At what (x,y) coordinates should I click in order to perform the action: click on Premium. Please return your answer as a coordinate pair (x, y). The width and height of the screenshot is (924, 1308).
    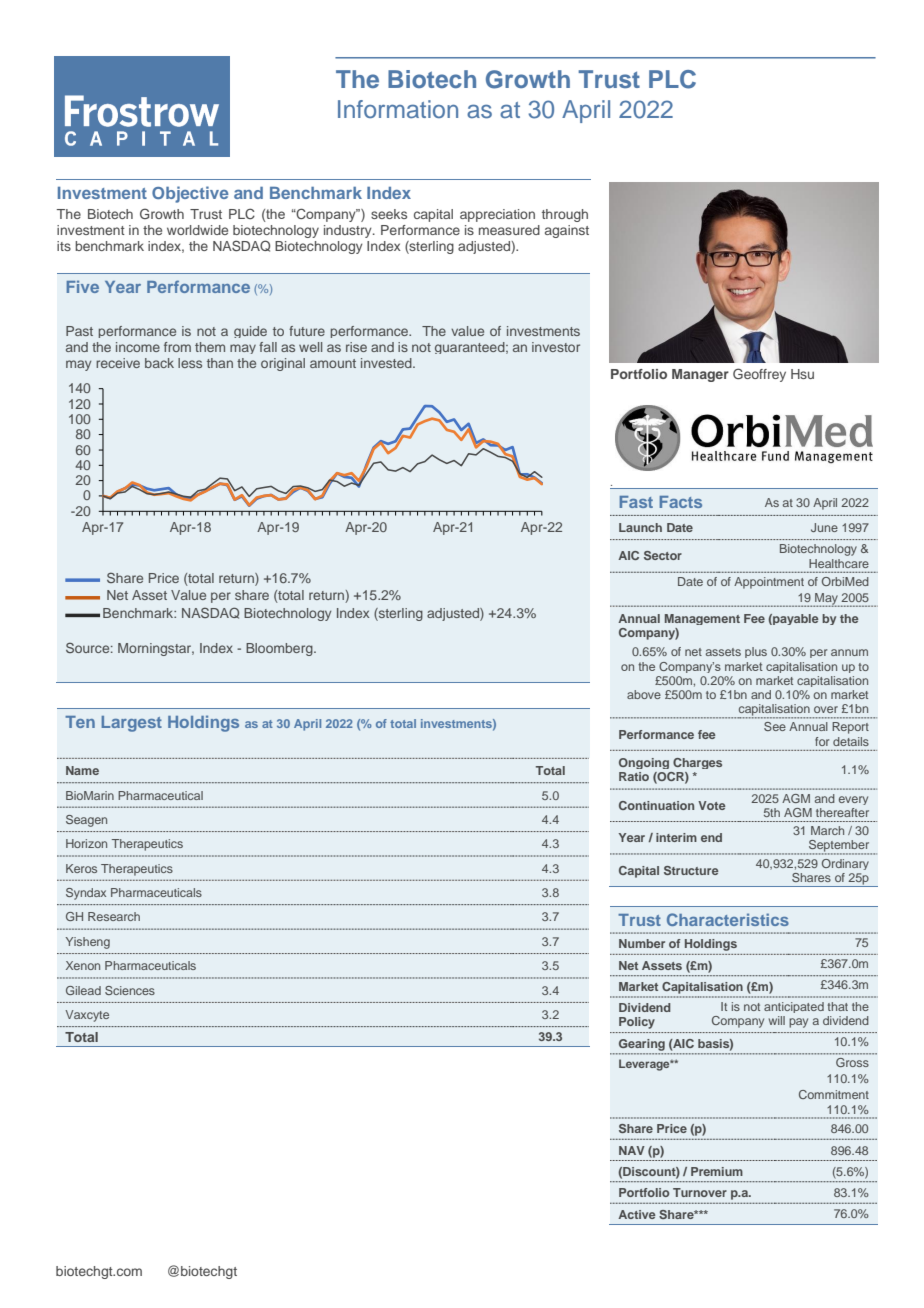
    Looking at the image, I should click on (717, 1171).
